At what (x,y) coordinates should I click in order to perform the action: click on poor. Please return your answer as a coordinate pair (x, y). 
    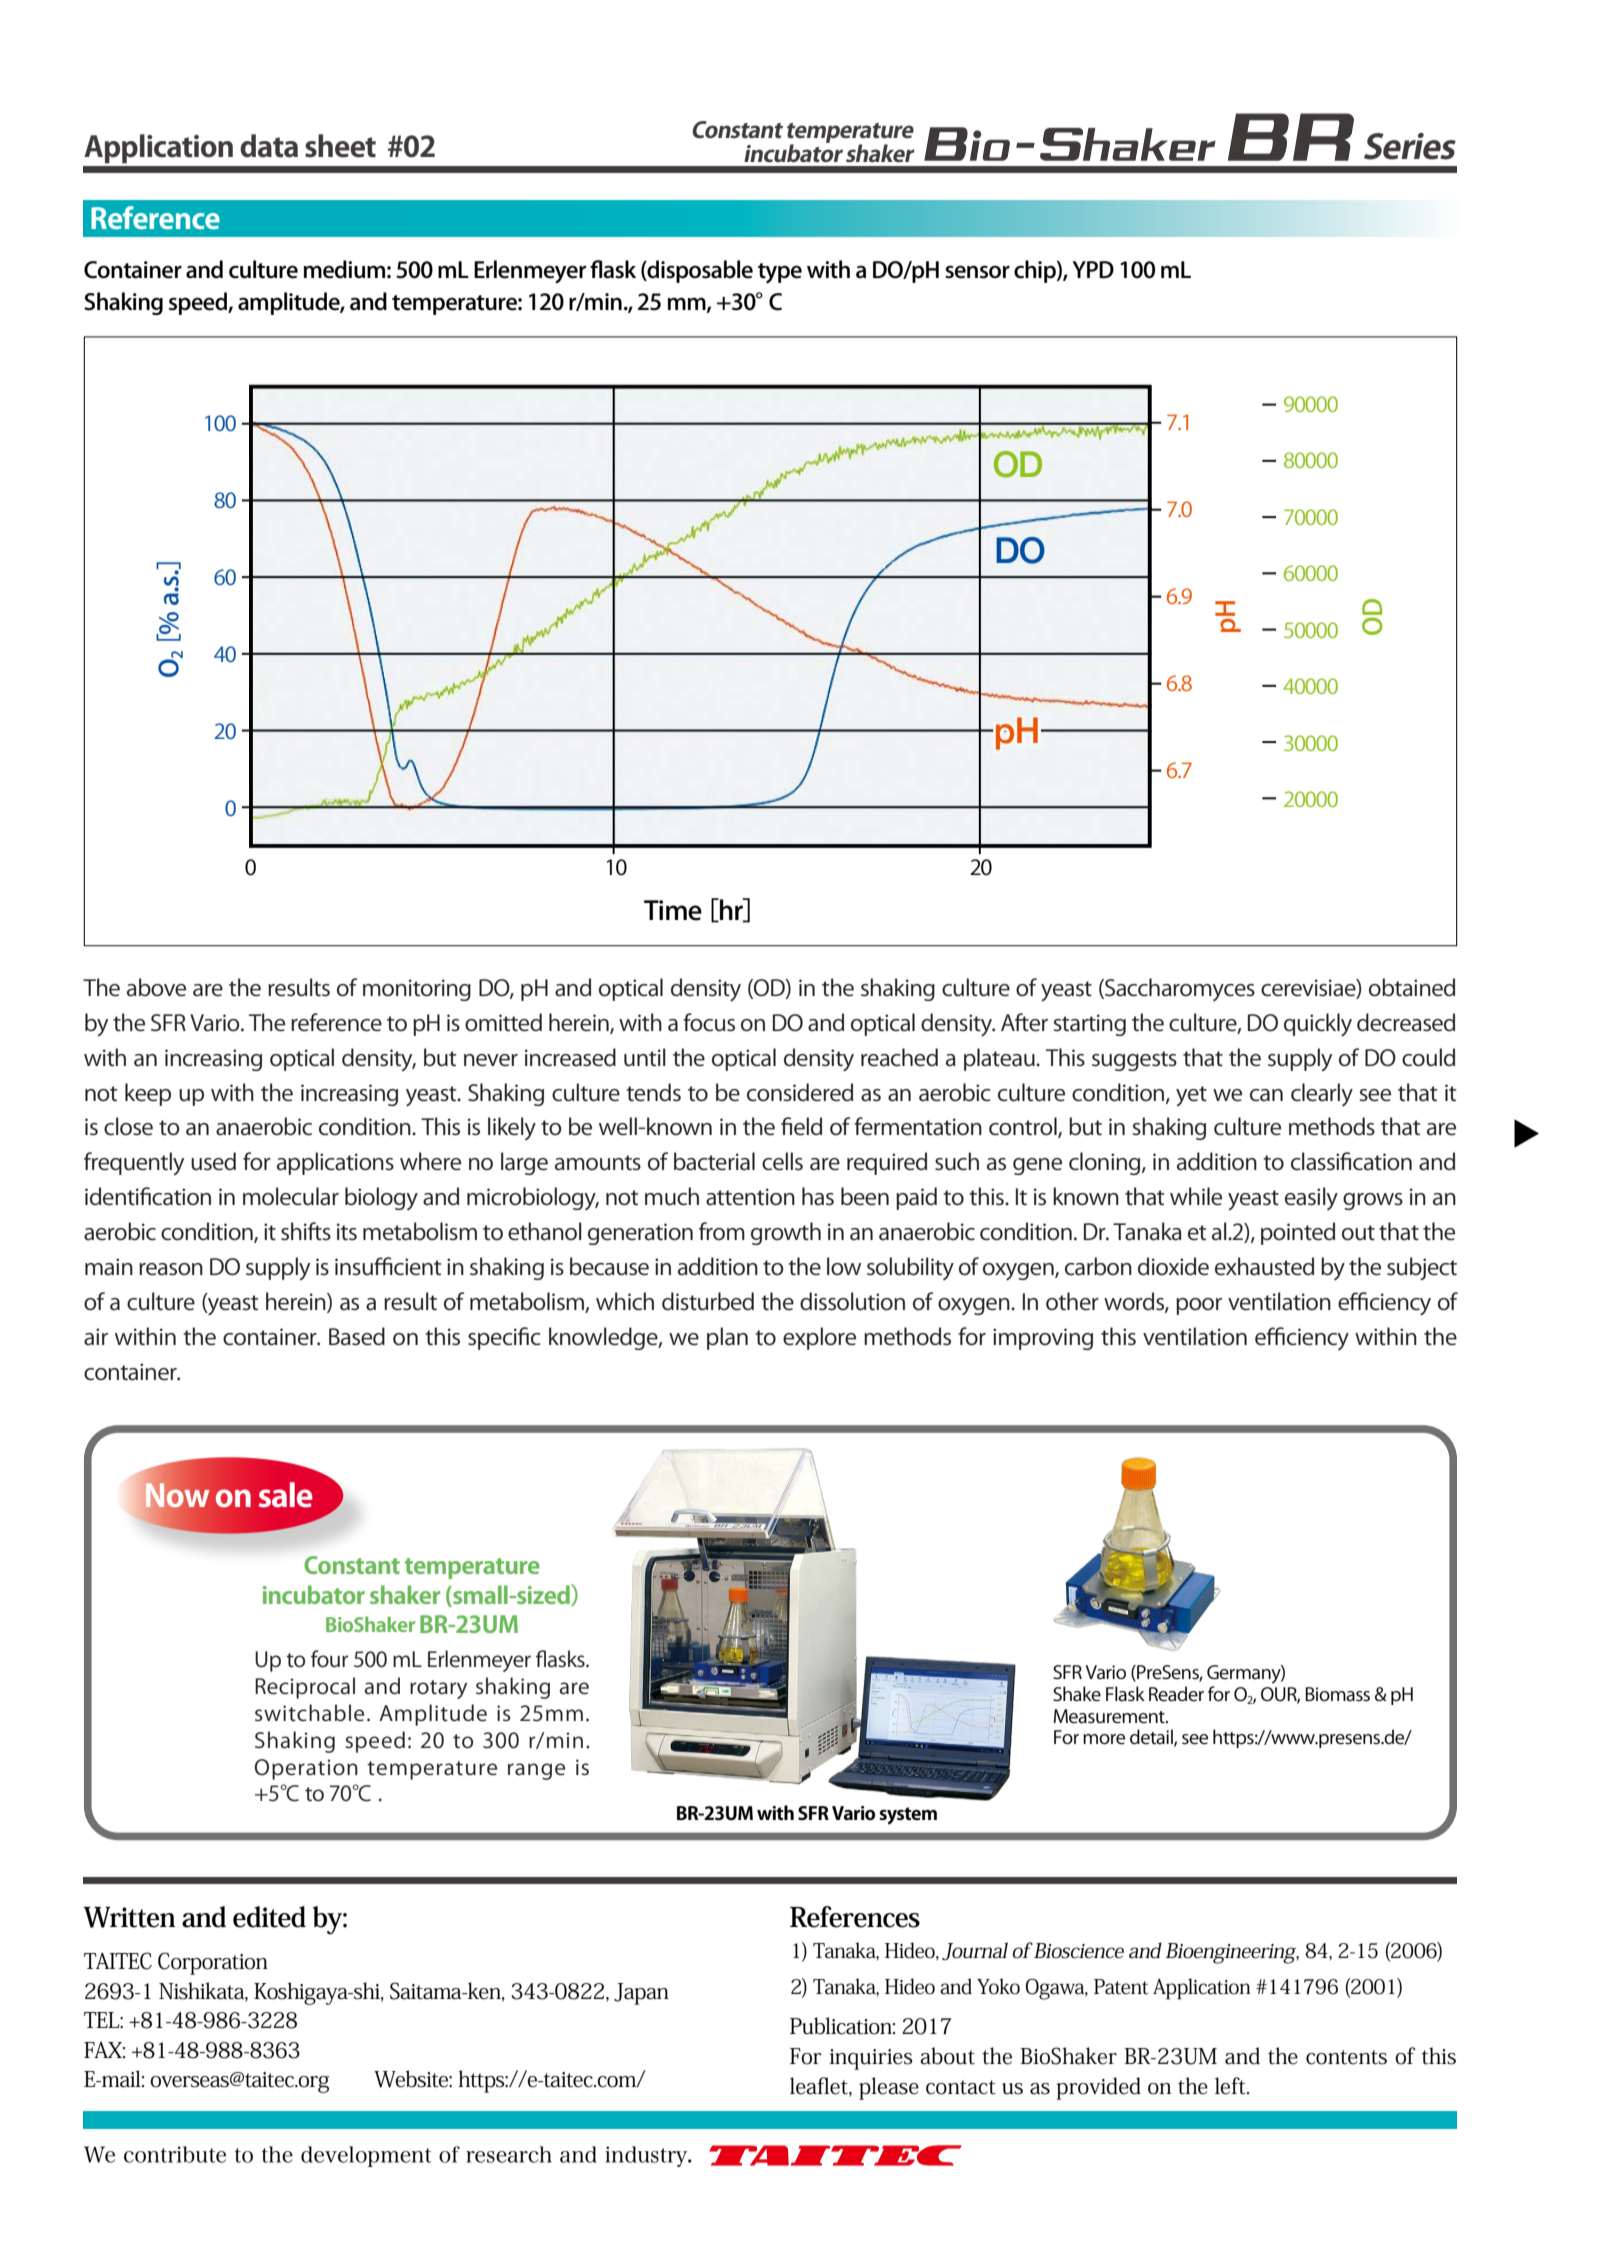
    Looking at the image, I should click on (1199, 1306).
